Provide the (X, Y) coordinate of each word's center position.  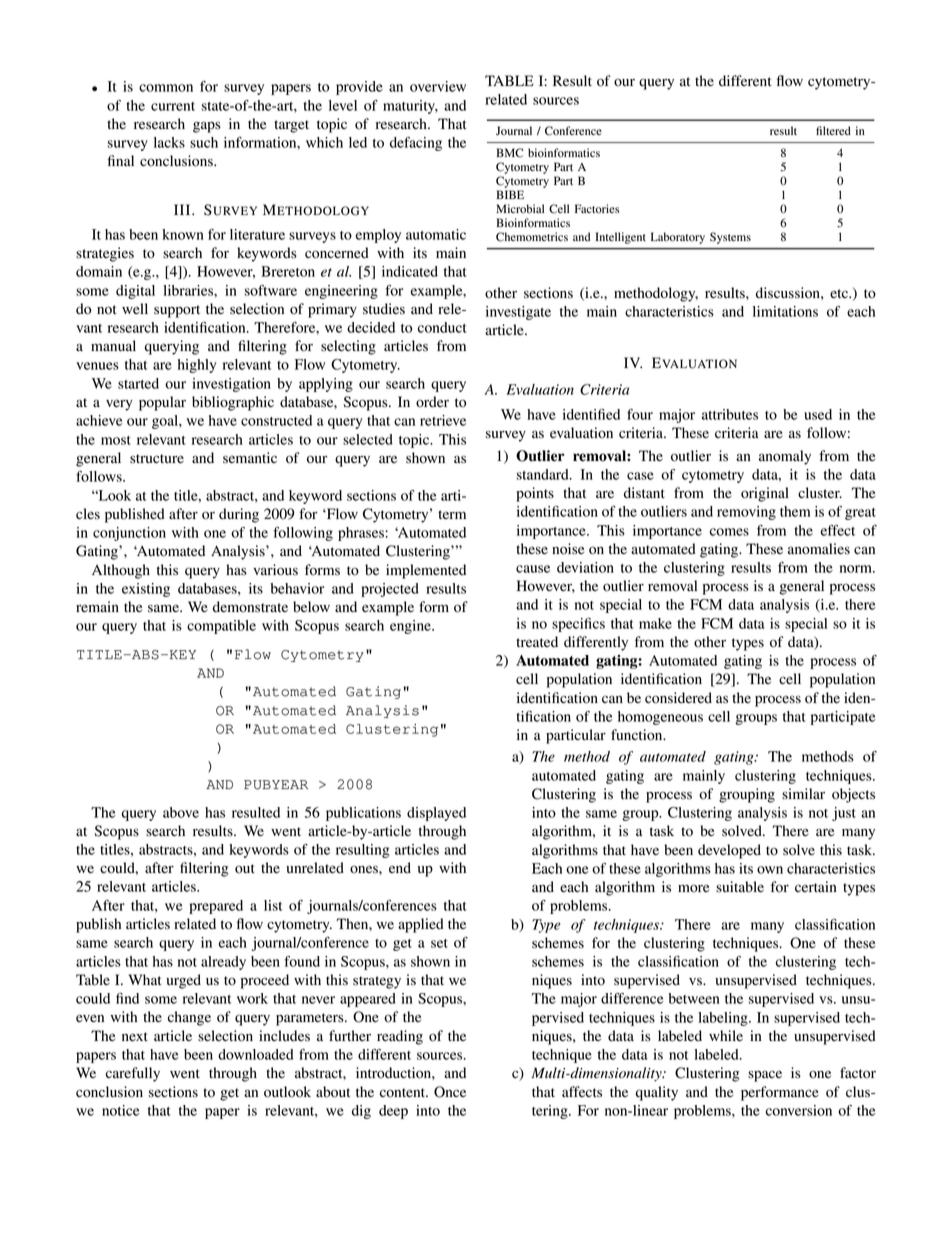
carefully (133, 1074)
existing (146, 590)
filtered (833, 131)
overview (438, 86)
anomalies (819, 549)
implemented (426, 571)
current (173, 106)
